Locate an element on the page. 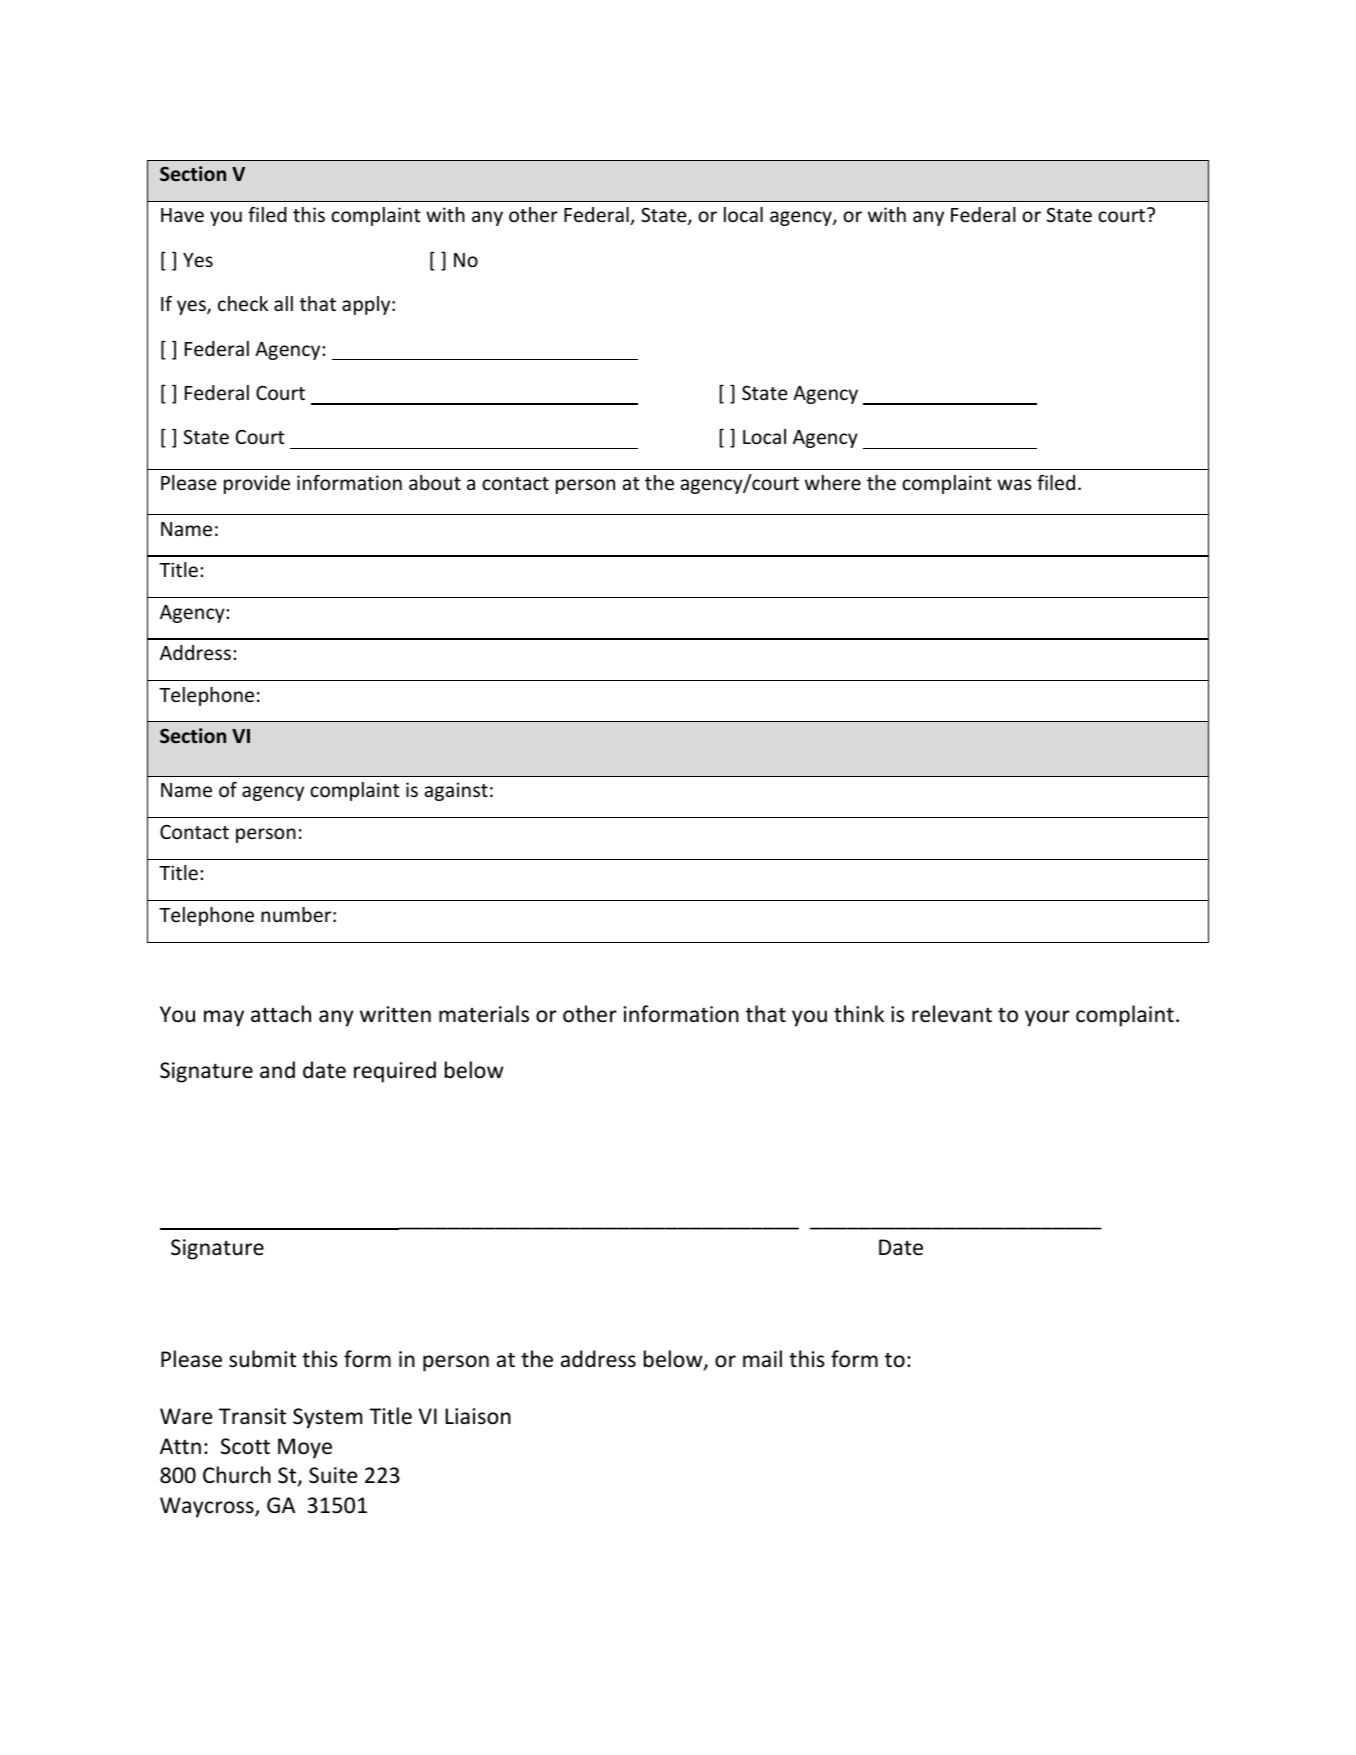 The height and width of the document is (1755, 1356). about is located at coordinates (435, 482).
